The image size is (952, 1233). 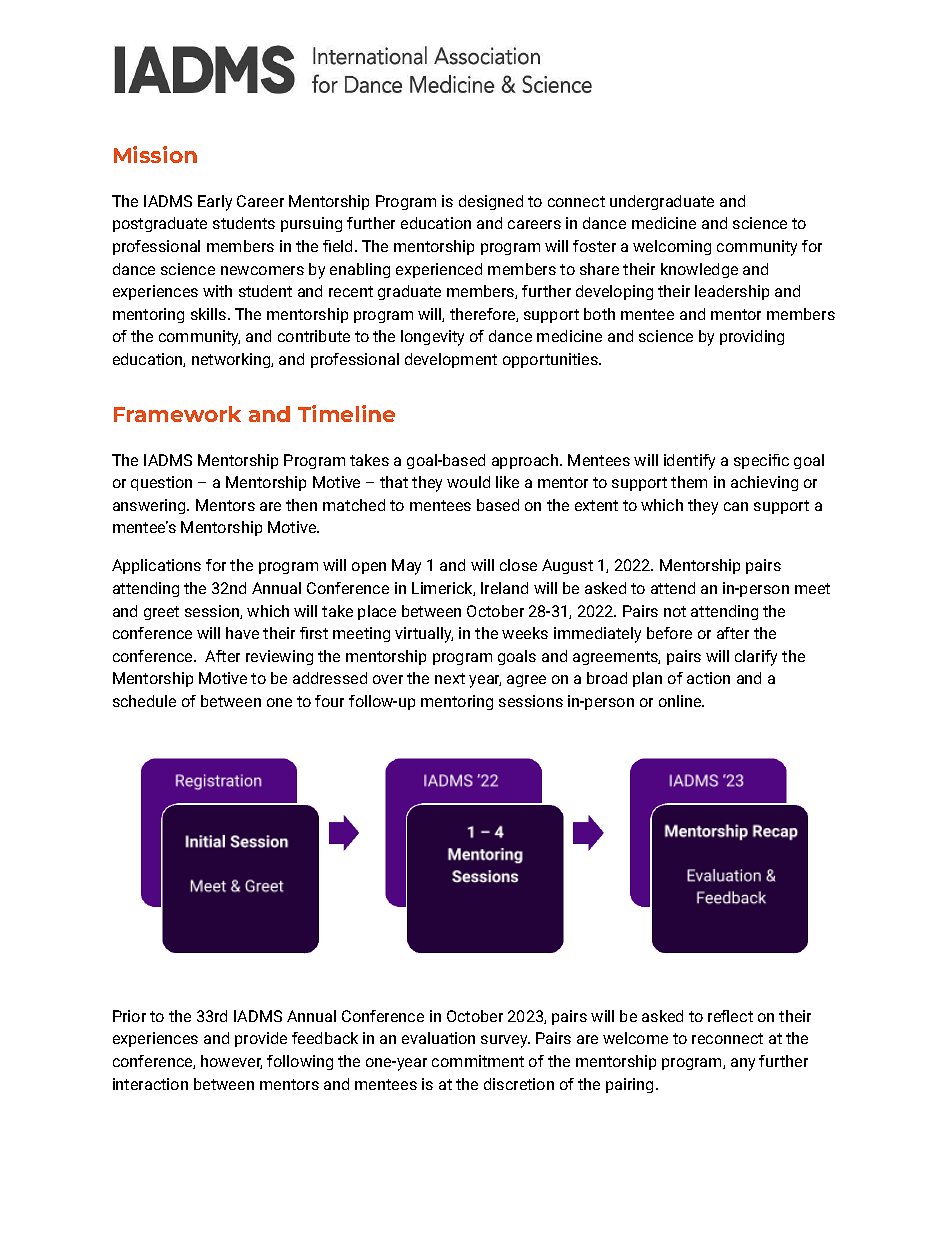 I want to click on schedule, so click(x=144, y=701).
